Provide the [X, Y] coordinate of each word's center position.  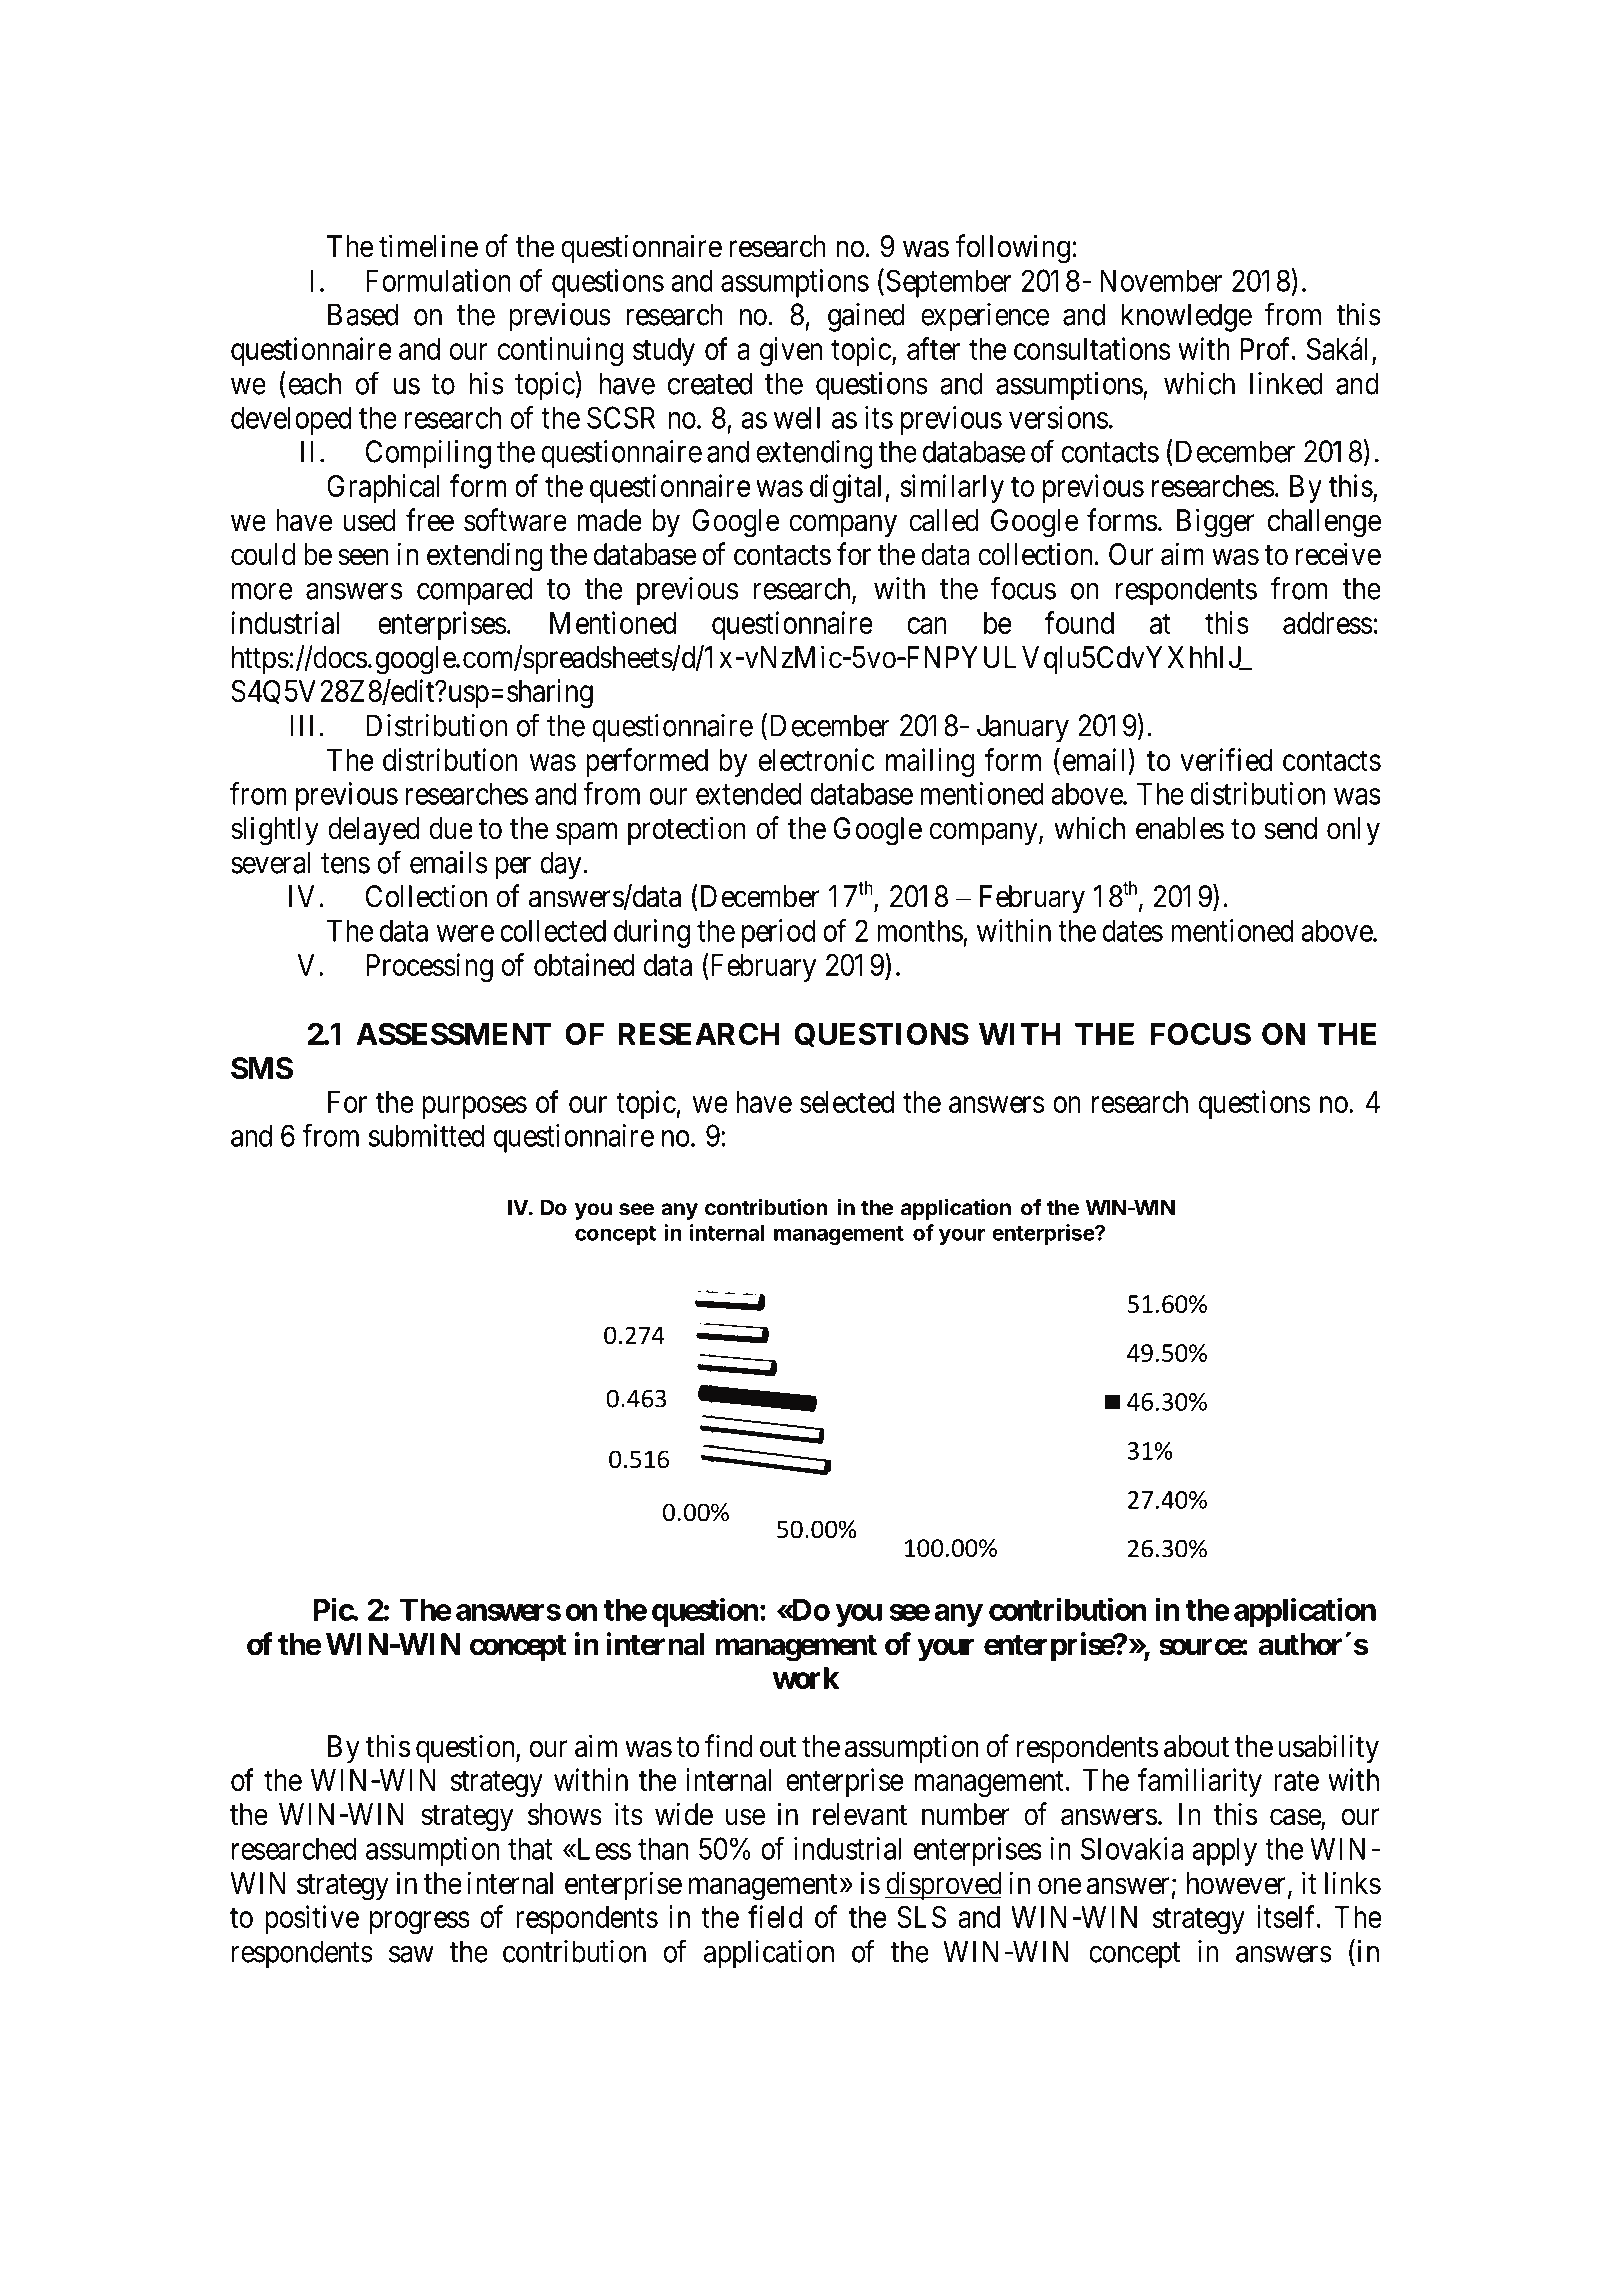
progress [420, 1922]
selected [847, 1102]
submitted [426, 1135]
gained [866, 317]
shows [565, 1814]
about [1196, 1746]
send [1290, 828]
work [806, 1678]
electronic [817, 759]
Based [363, 314]
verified [1226, 759]
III [305, 725]
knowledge [1187, 317]
